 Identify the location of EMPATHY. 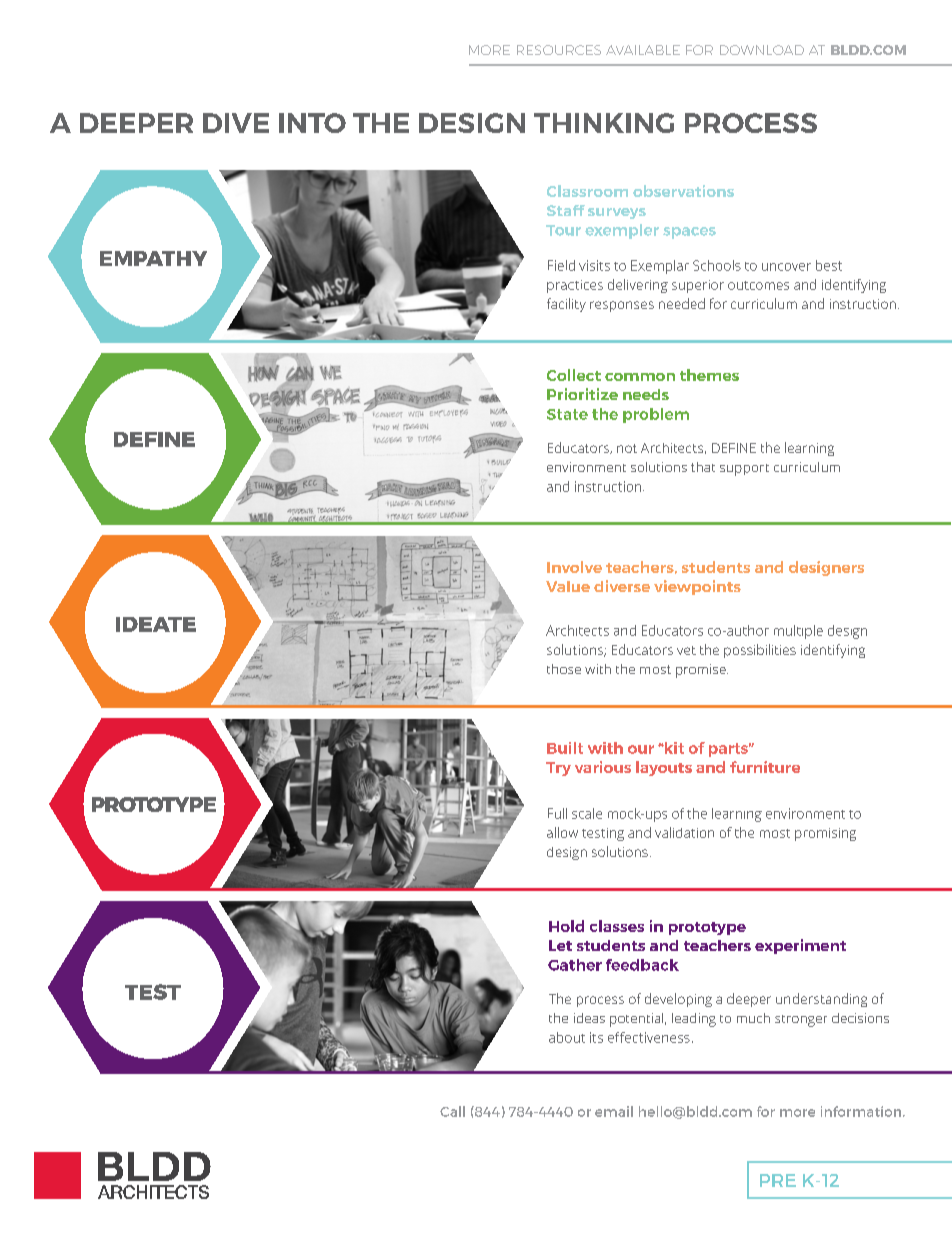
(153, 258).
